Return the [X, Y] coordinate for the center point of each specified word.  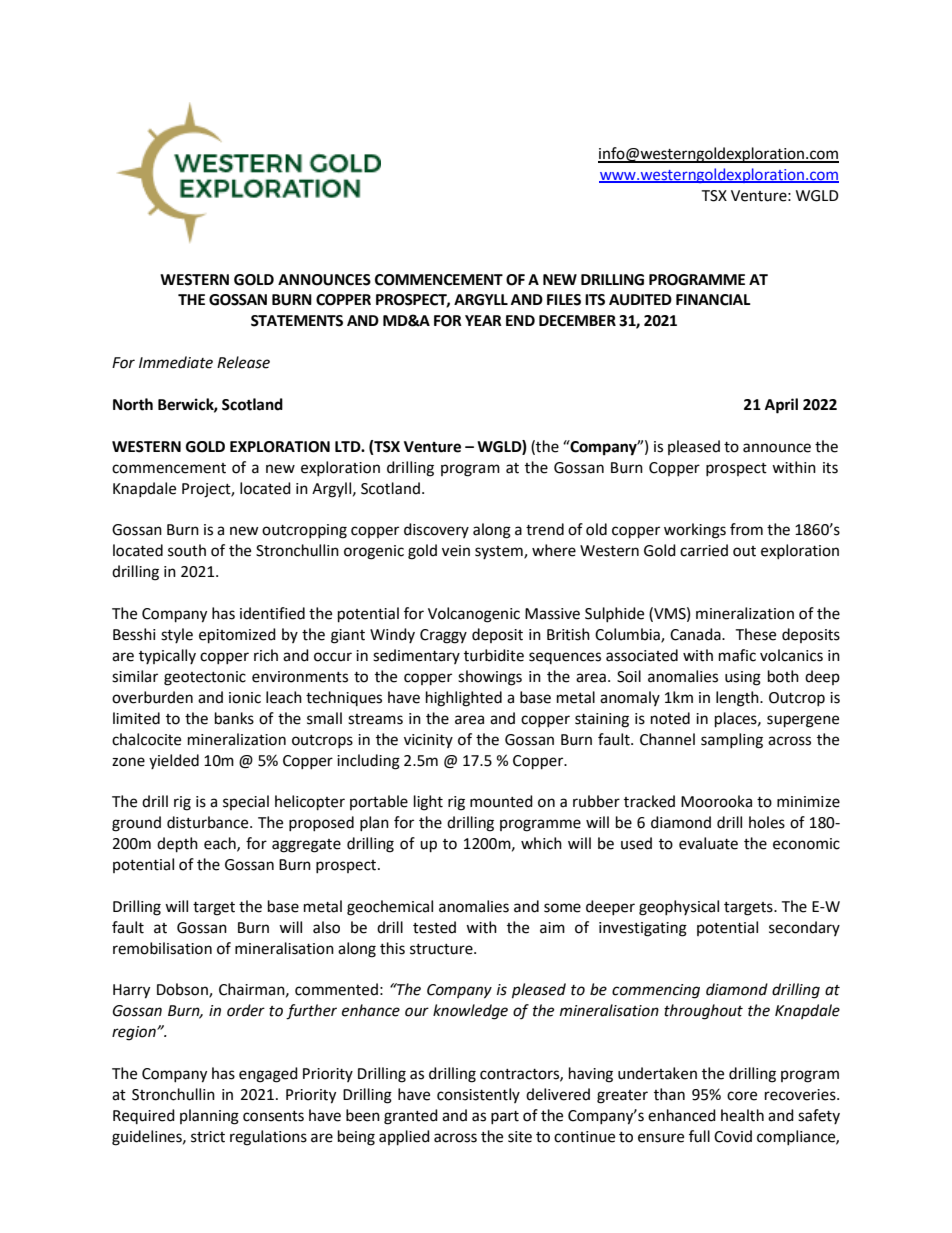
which [541, 843]
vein [456, 551]
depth [177, 845]
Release [243, 362]
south [187, 550]
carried [704, 550]
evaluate [708, 843]
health [742, 1115]
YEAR [483, 320]
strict [208, 1137]
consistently [478, 1095]
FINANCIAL [713, 300]
